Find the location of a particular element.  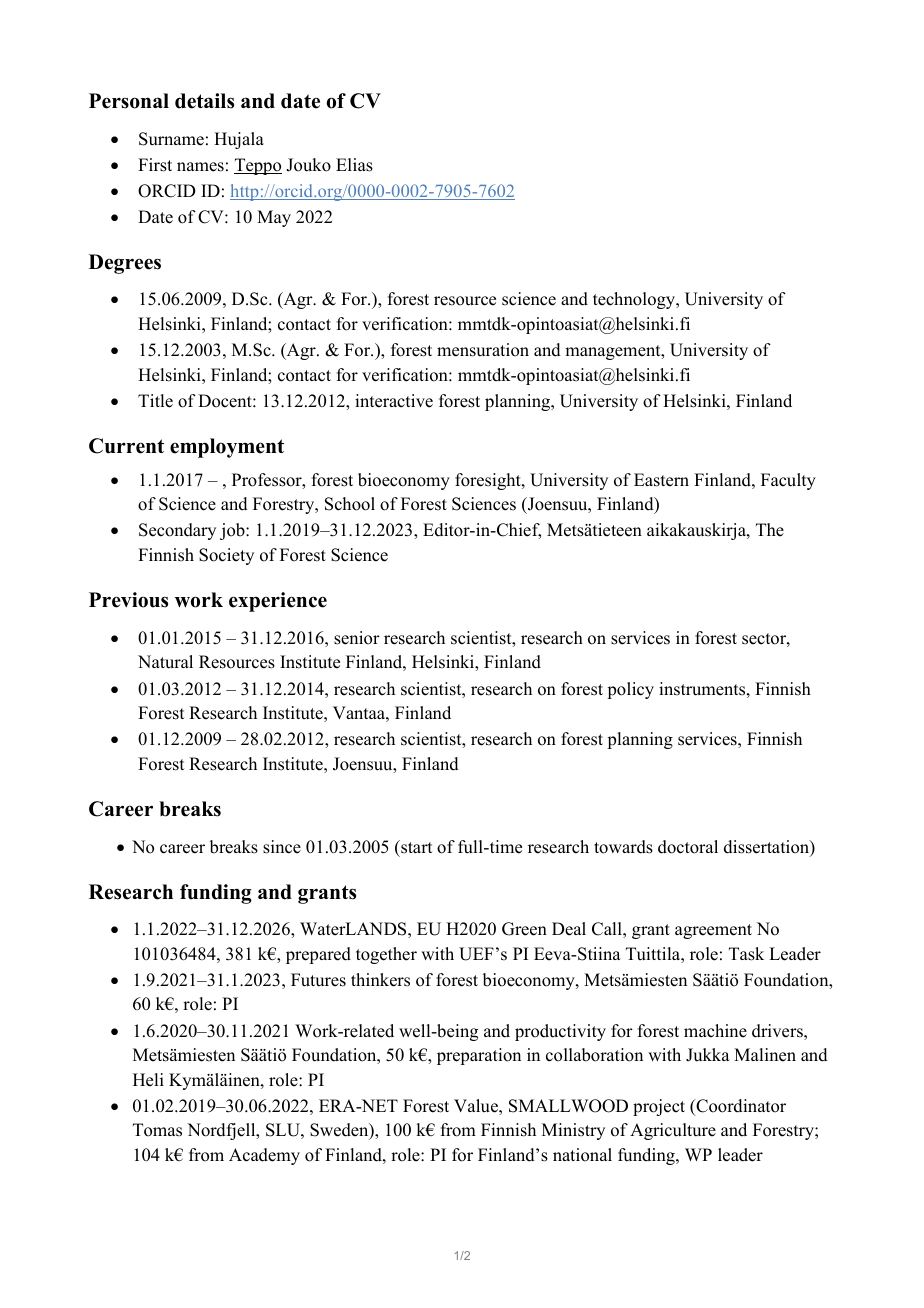

technology is located at coordinates (635, 300).
